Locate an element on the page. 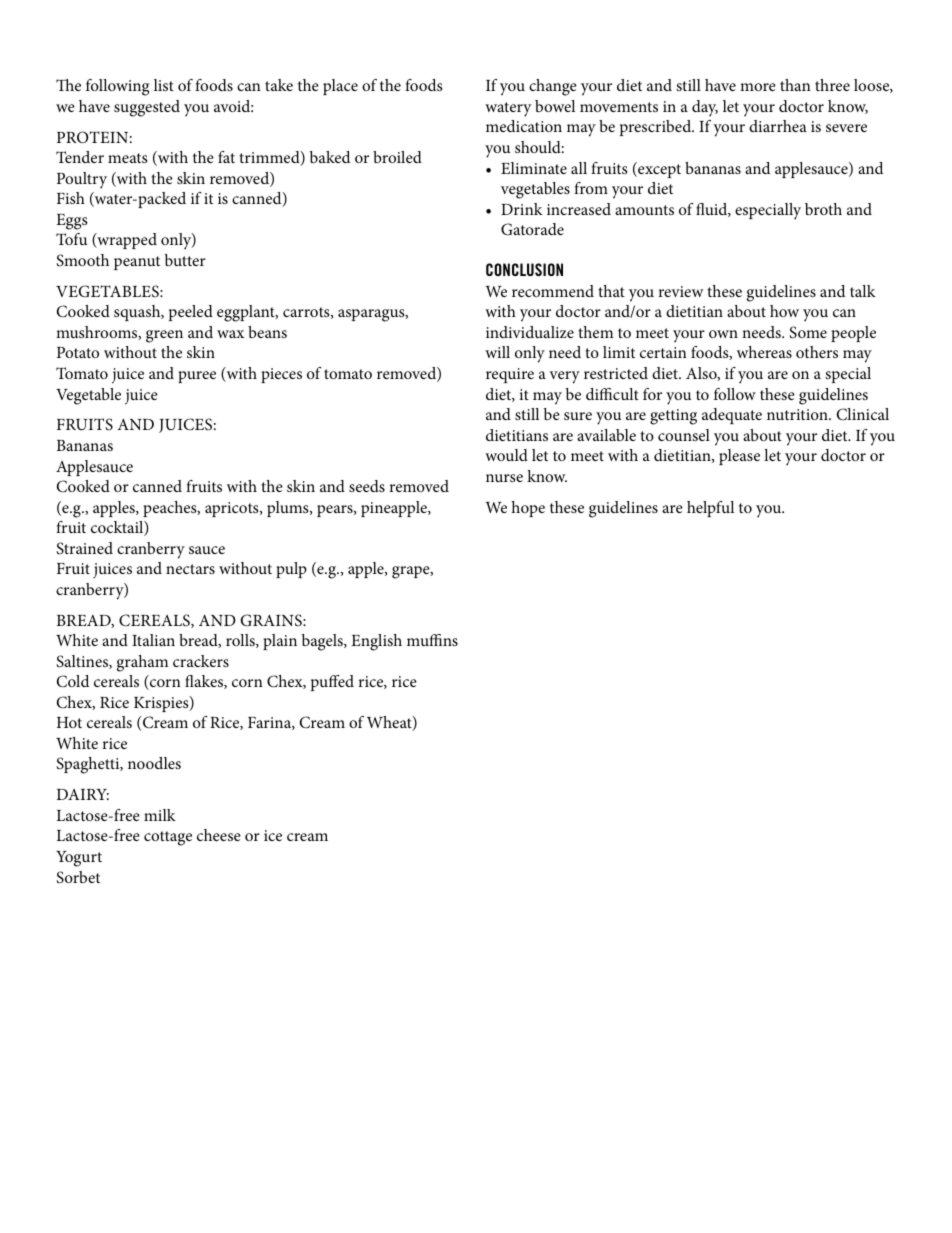  English is located at coordinates (376, 642).
